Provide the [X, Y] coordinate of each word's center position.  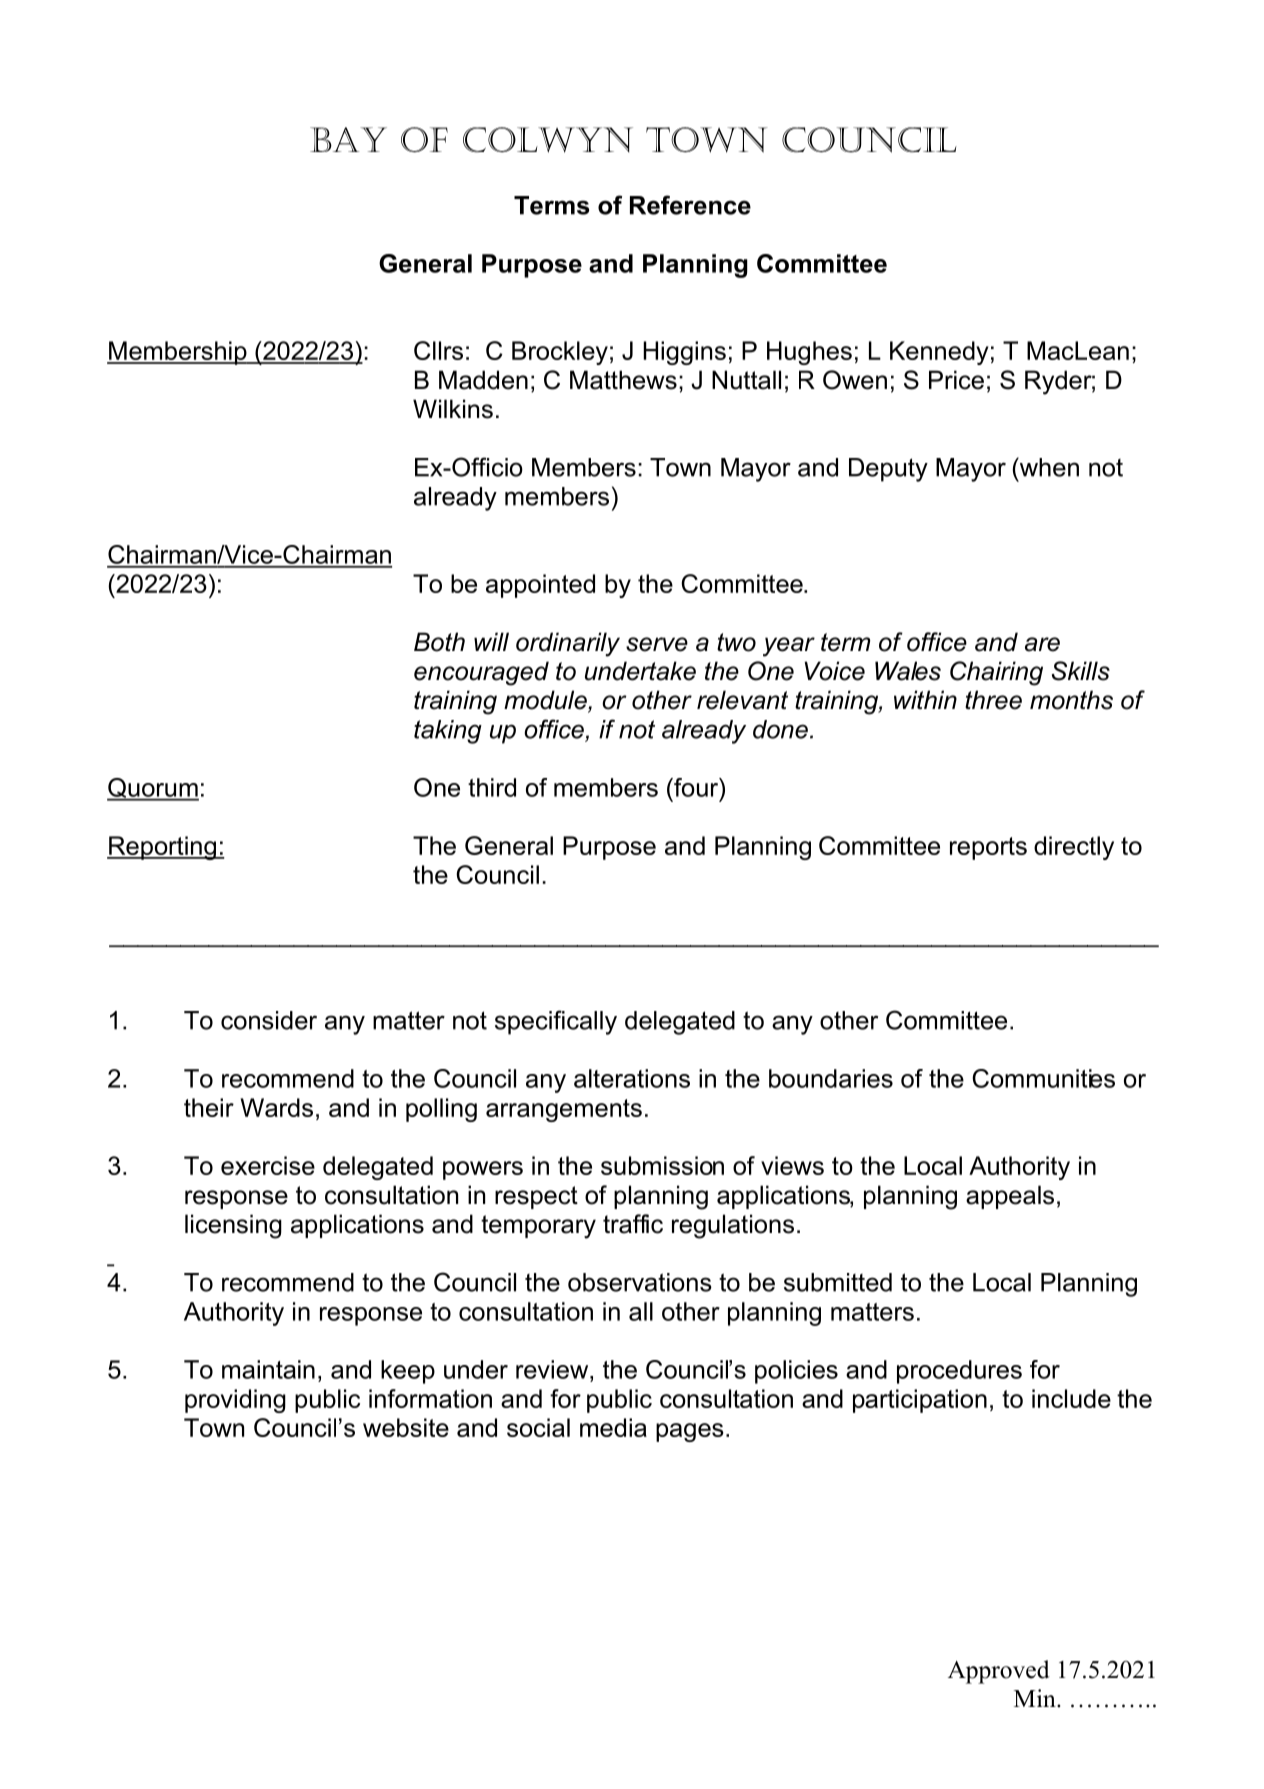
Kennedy [939, 353]
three [993, 700]
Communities [1043, 1078]
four [696, 787]
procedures [959, 1372]
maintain [268, 1369]
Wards [277, 1107]
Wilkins [453, 409]
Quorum [153, 789]
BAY [348, 139]
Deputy [888, 470]
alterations [632, 1078]
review [553, 1369]
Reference [690, 205]
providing [235, 1401]
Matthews [623, 380]
